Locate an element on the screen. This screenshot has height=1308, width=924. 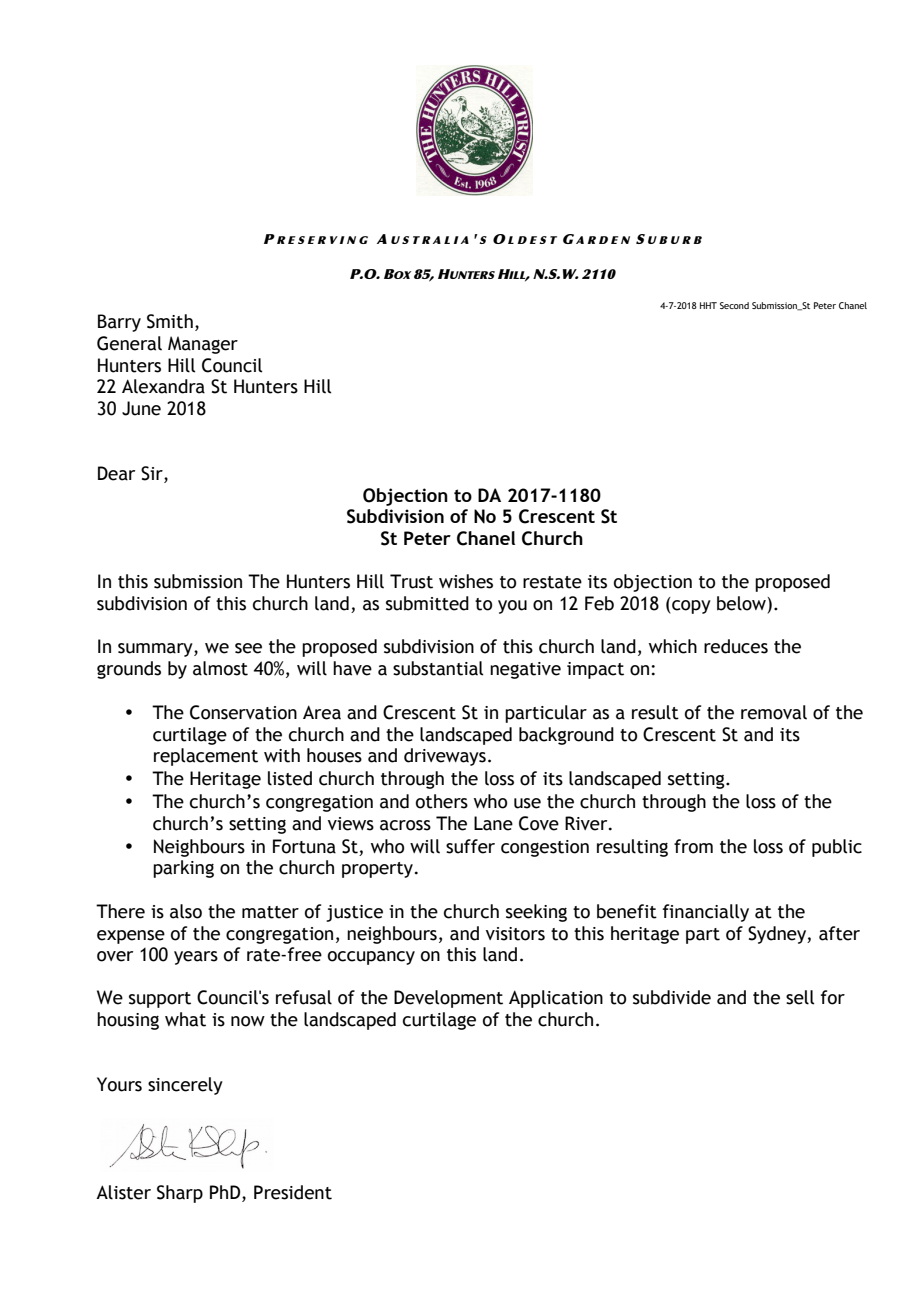
Second is located at coordinates (734, 305).
